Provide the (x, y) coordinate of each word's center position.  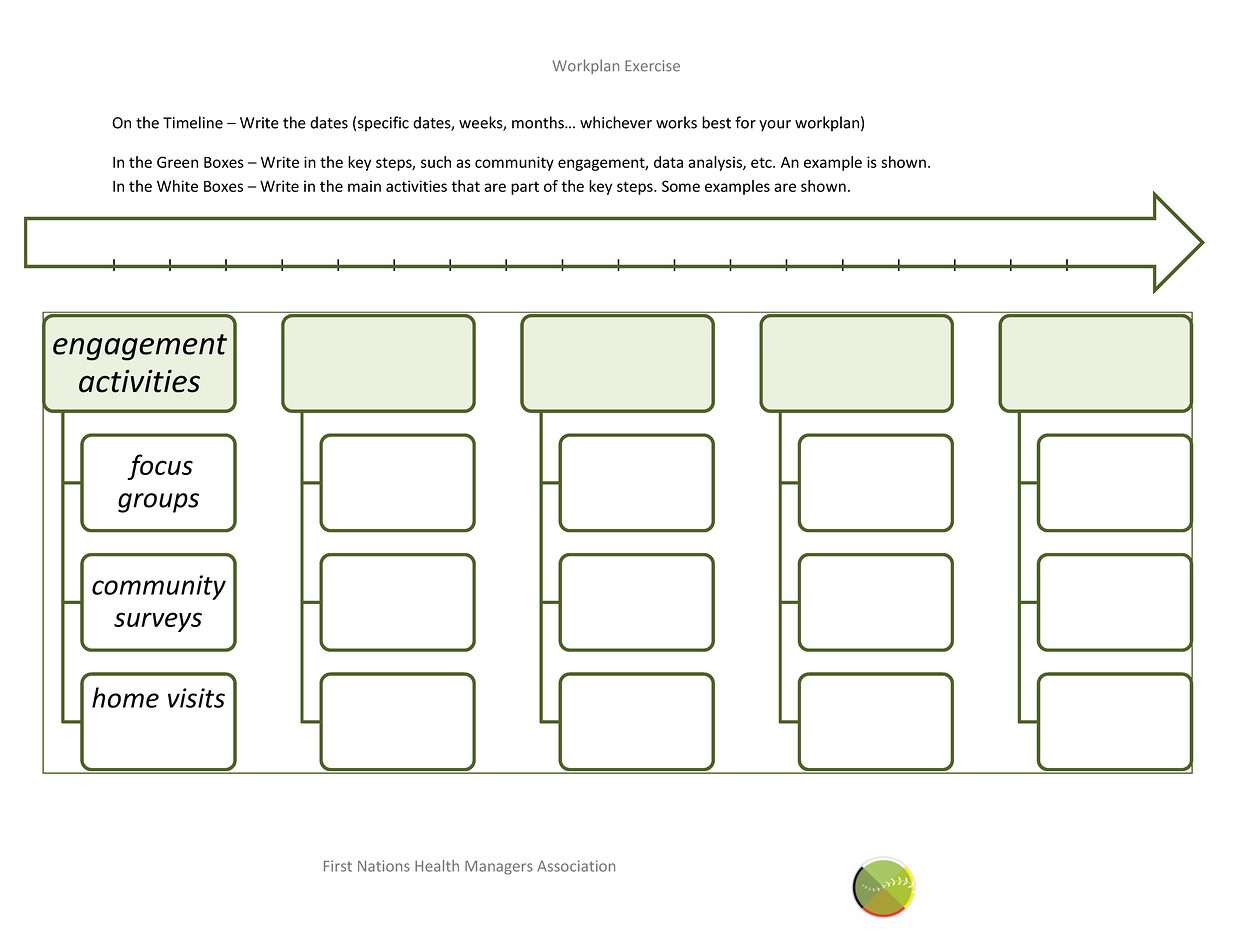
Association (576, 866)
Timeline (193, 122)
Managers (499, 868)
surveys (158, 622)
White (177, 186)
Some (681, 186)
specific (383, 124)
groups (158, 503)
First (338, 866)
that (465, 186)
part (525, 188)
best (716, 122)
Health (437, 866)
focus (160, 467)
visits (196, 698)
